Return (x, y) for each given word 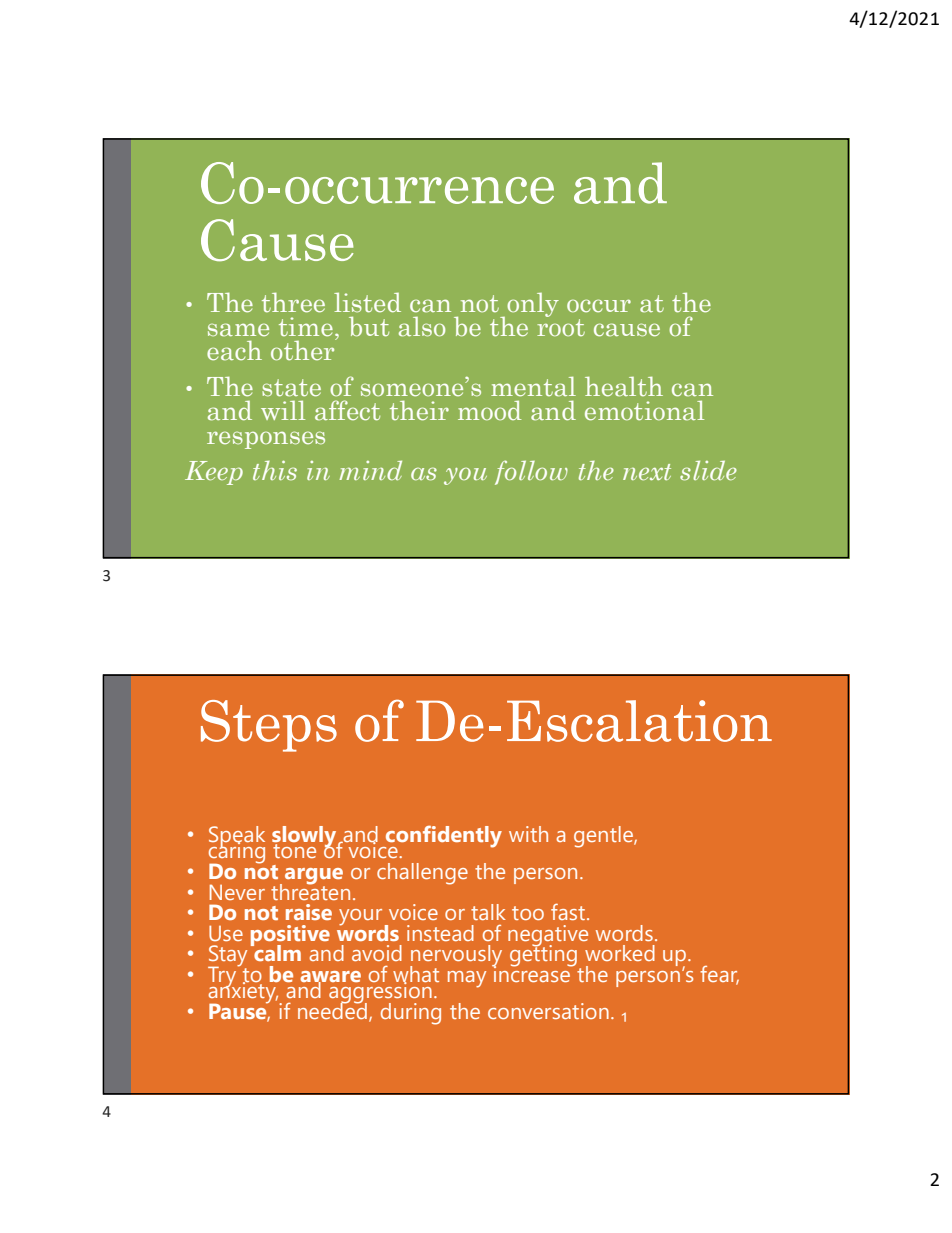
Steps (269, 726)
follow (531, 472)
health (624, 386)
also (422, 327)
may (467, 979)
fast (569, 911)
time (306, 327)
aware (330, 978)
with (528, 834)
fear (719, 975)
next (647, 472)
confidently (443, 837)
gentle (604, 837)
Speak (237, 838)
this (275, 470)
